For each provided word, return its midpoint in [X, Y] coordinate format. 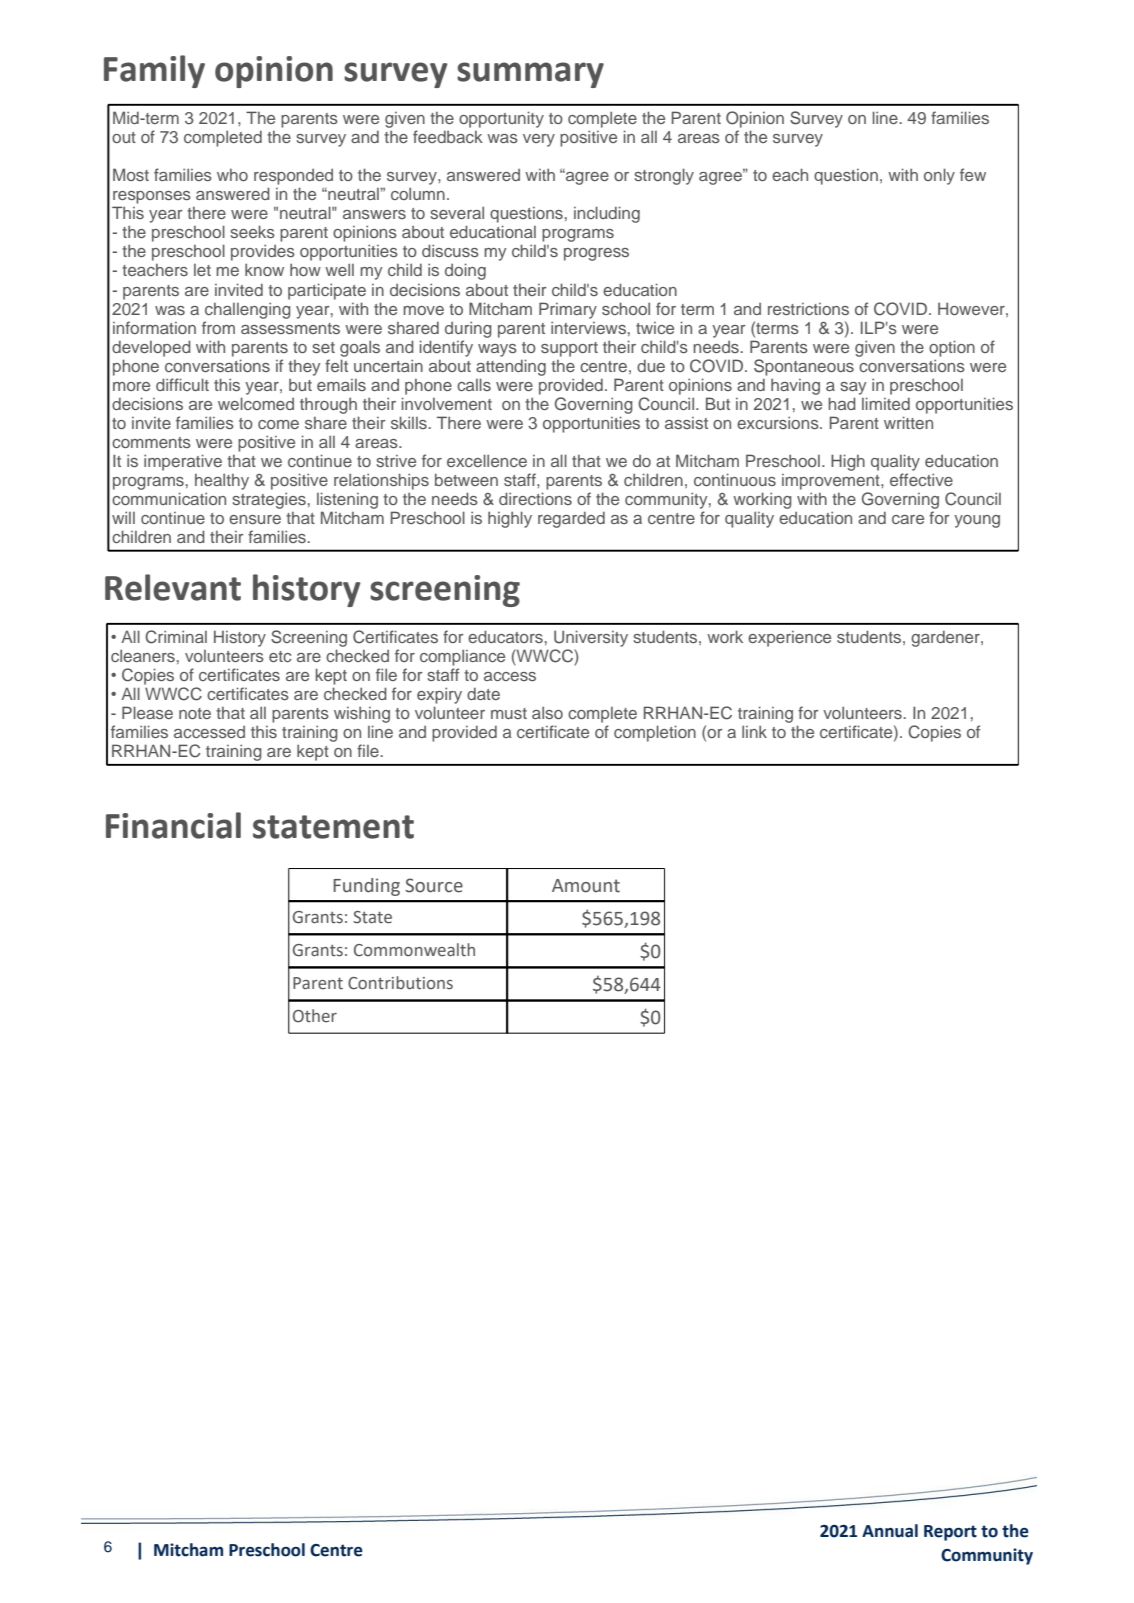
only [939, 176]
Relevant [173, 587]
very [539, 140]
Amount [586, 886]
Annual [890, 1531]
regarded [571, 520]
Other [315, 1016]
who [232, 175]
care [908, 519]
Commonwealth [414, 950]
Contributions [400, 983]
